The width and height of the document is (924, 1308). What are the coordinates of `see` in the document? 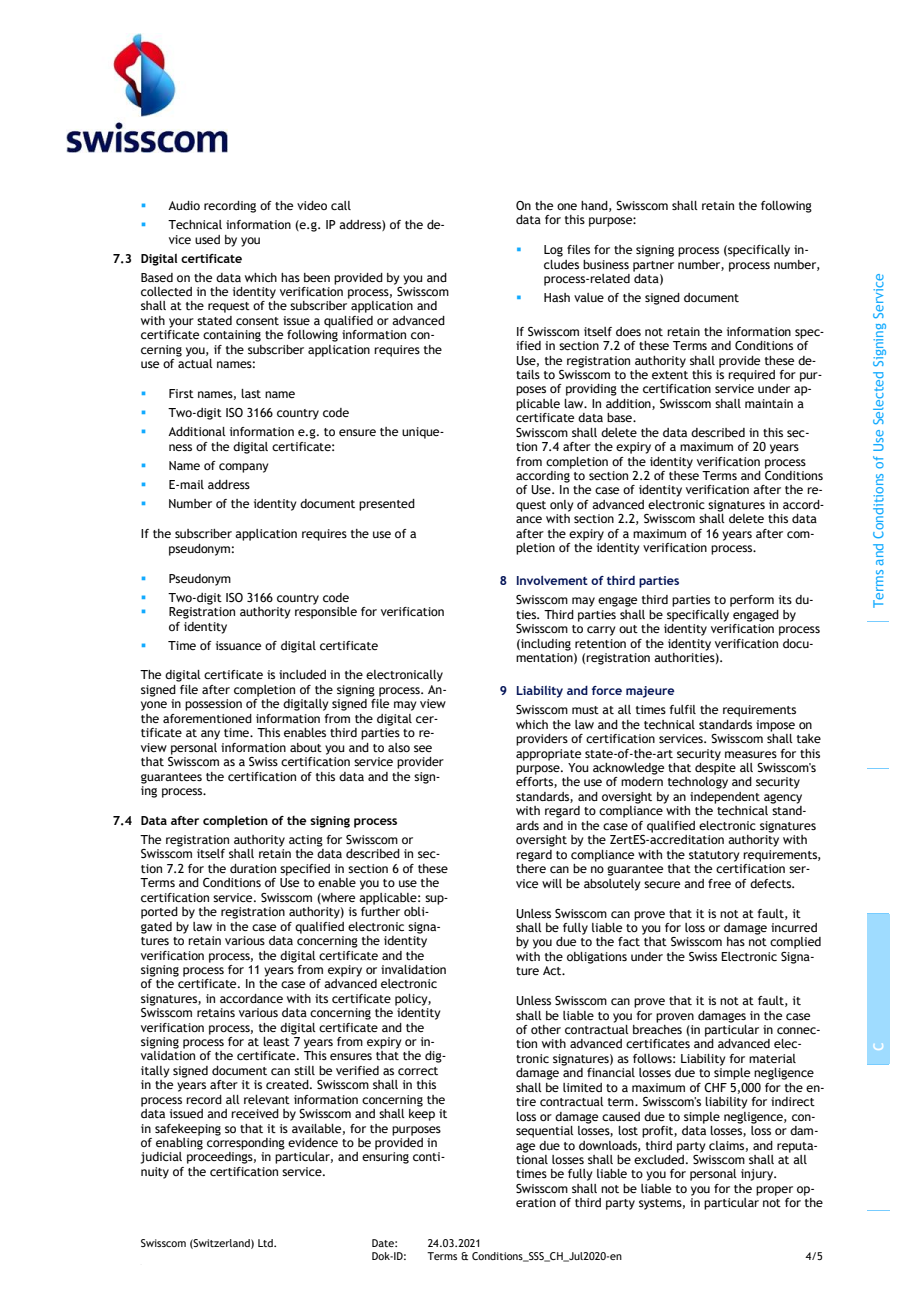 It's located at (423, 748).
